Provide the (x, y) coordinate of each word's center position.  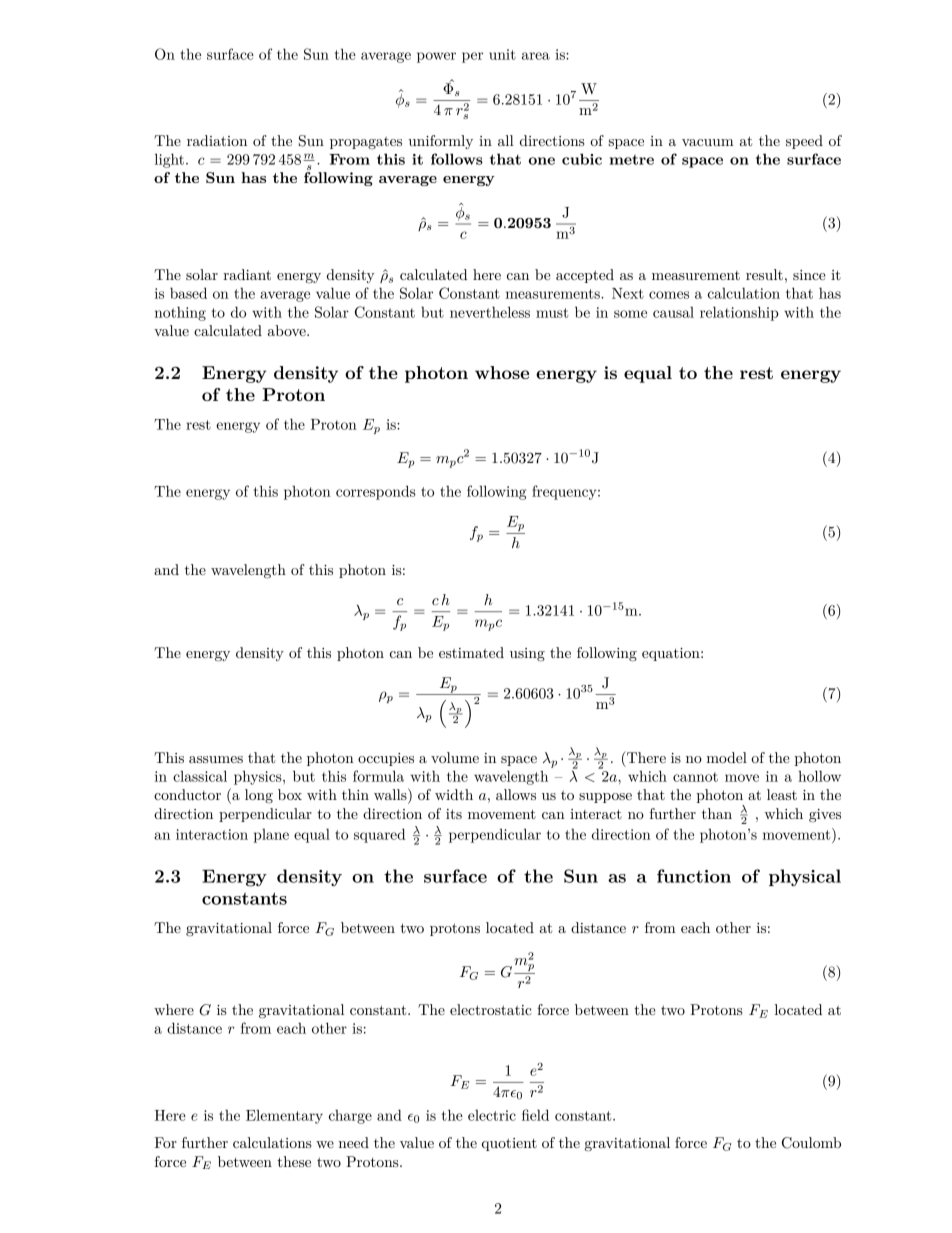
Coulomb (811, 1143)
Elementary (284, 1117)
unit (502, 54)
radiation (217, 140)
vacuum (708, 142)
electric (492, 1115)
